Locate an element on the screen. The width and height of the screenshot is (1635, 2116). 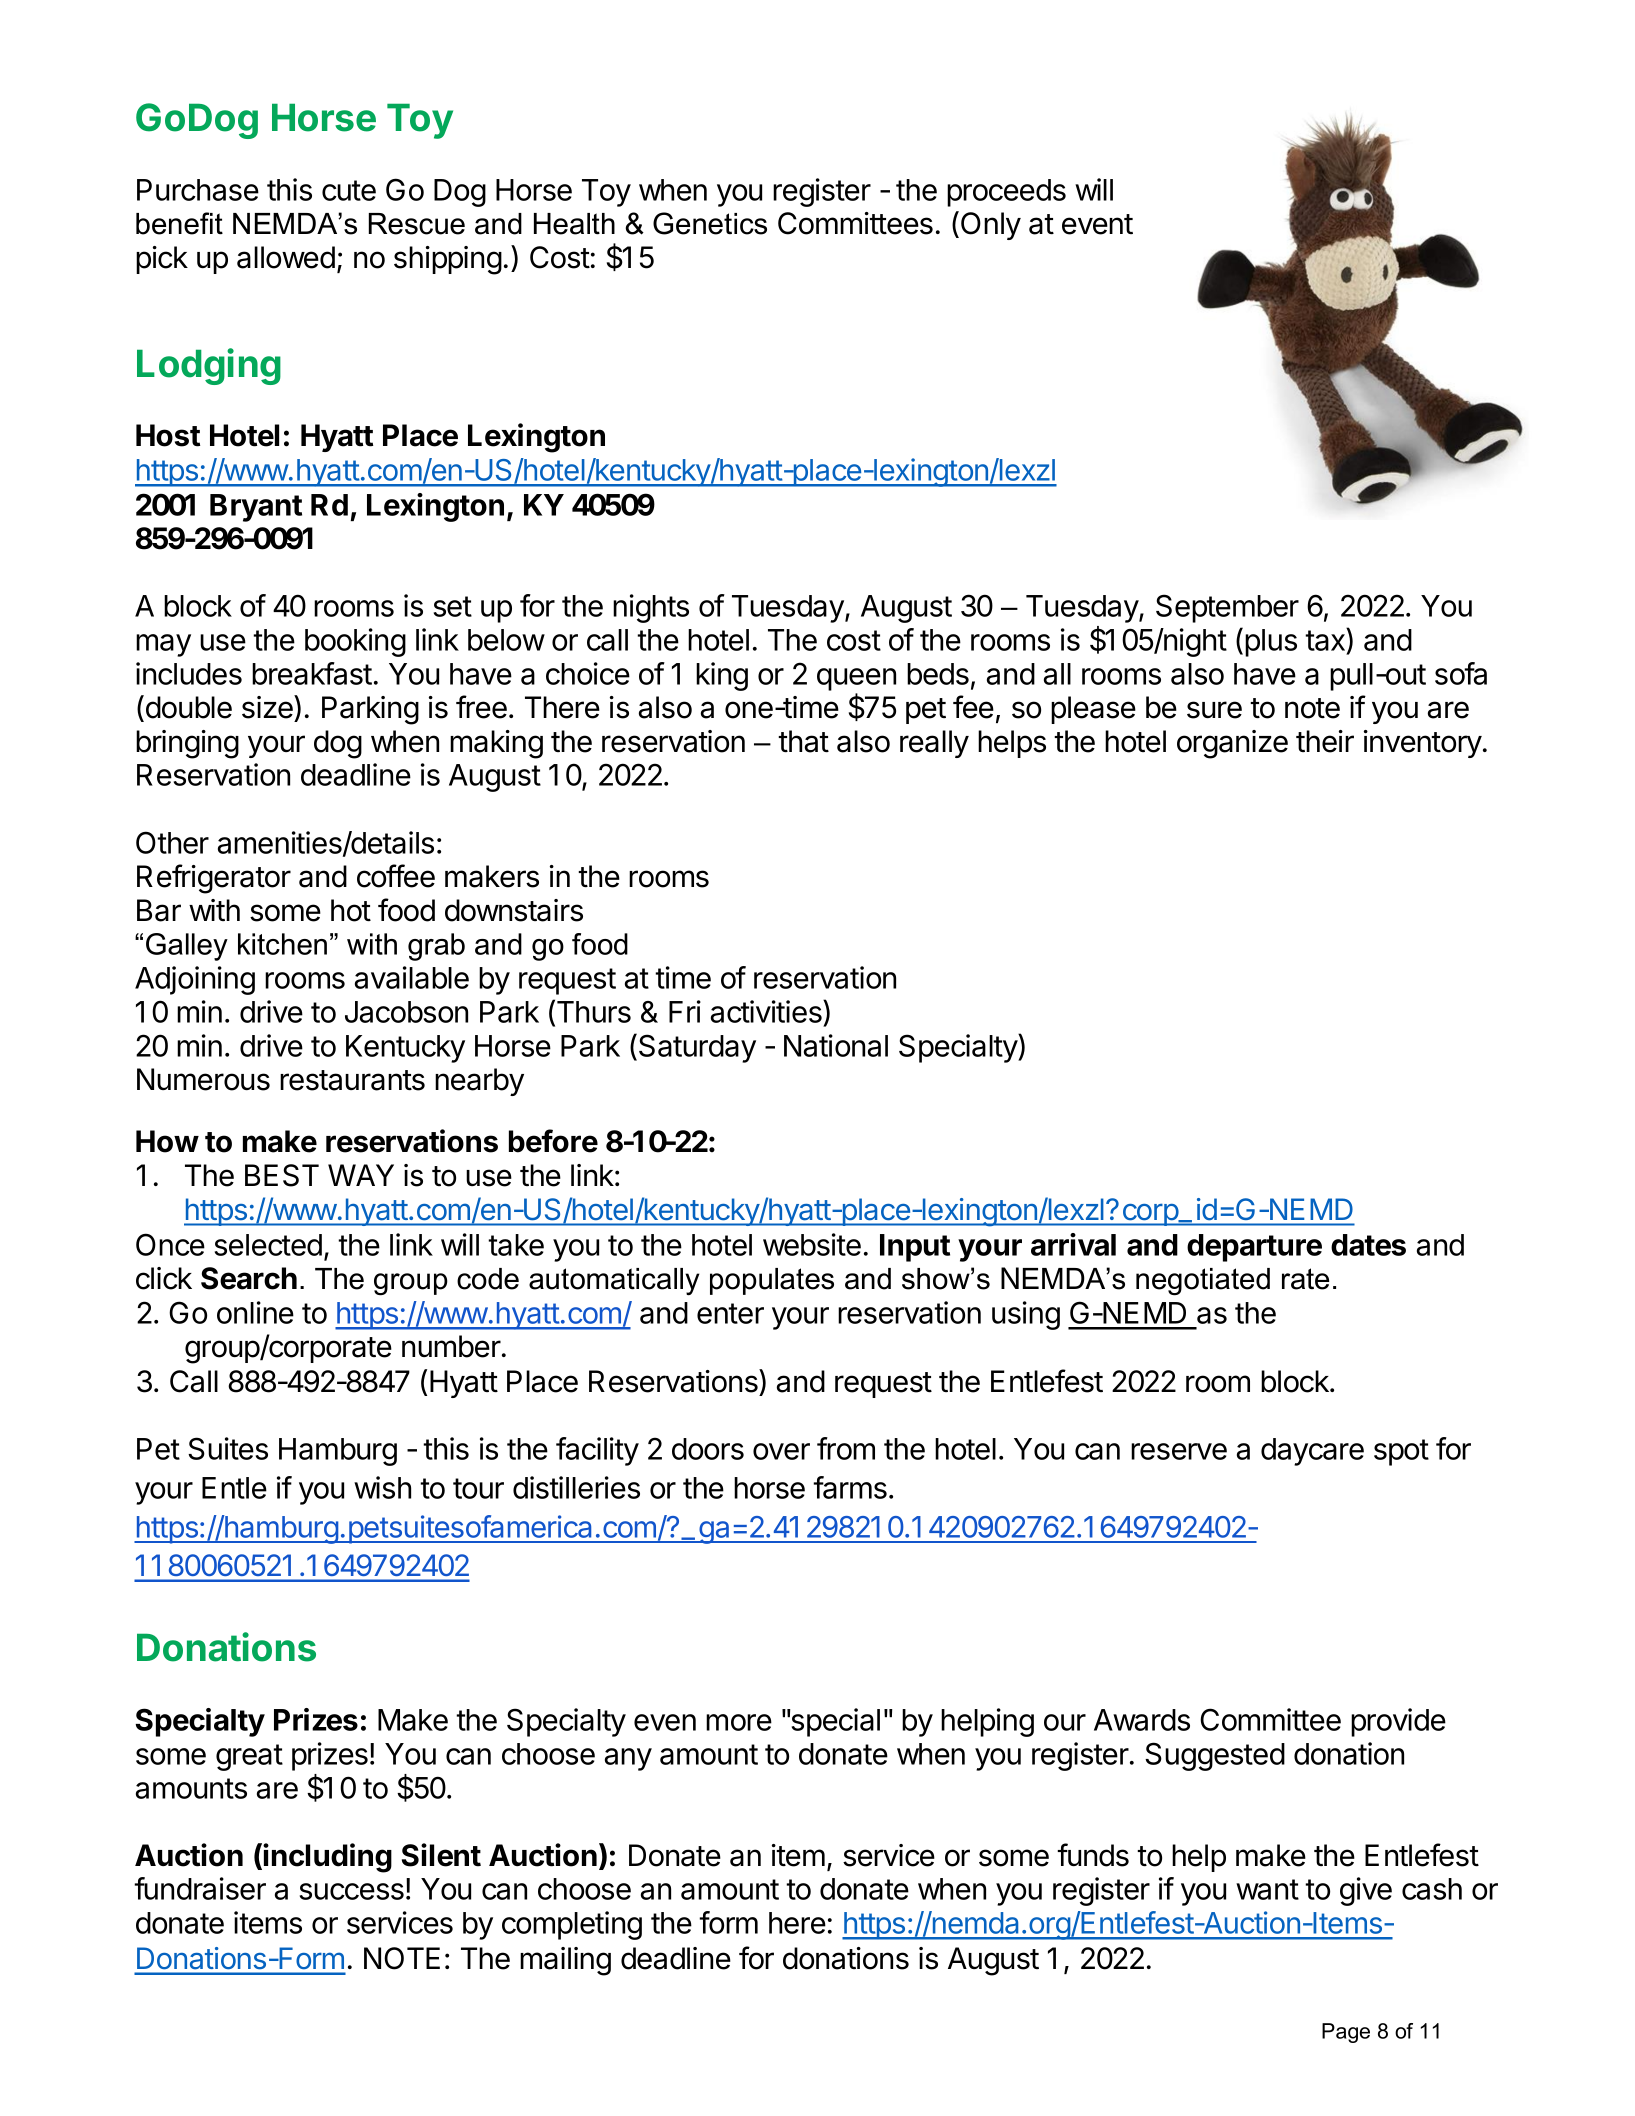
farms is located at coordinates (850, 1487).
